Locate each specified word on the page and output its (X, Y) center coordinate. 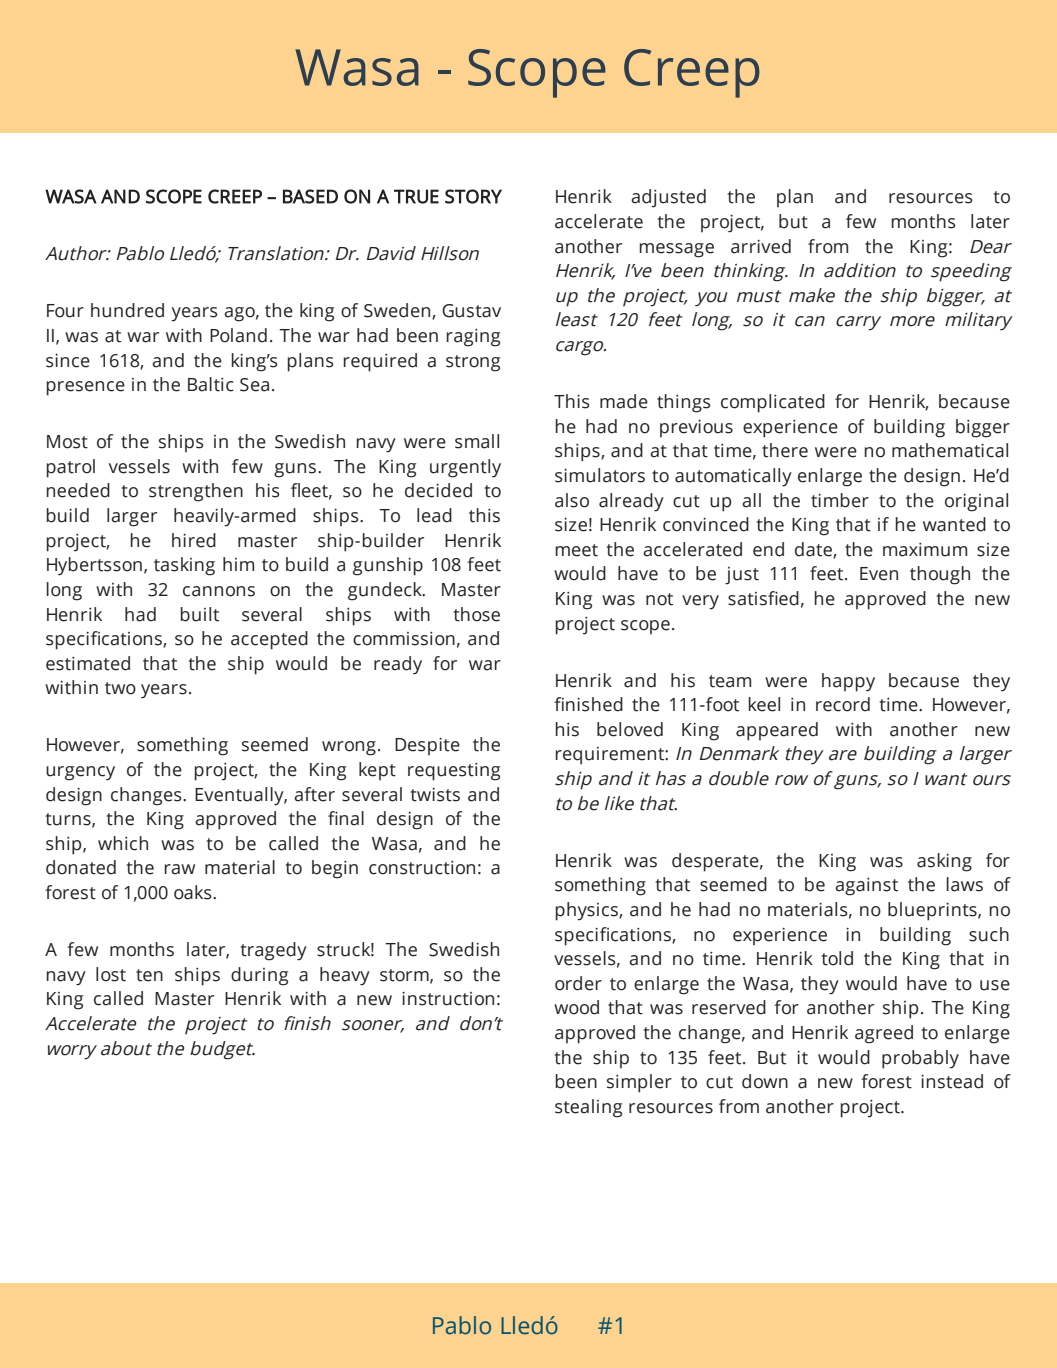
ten (149, 975)
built (199, 614)
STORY (473, 196)
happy (848, 682)
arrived (761, 246)
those (476, 614)
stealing (588, 1108)
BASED (310, 196)
